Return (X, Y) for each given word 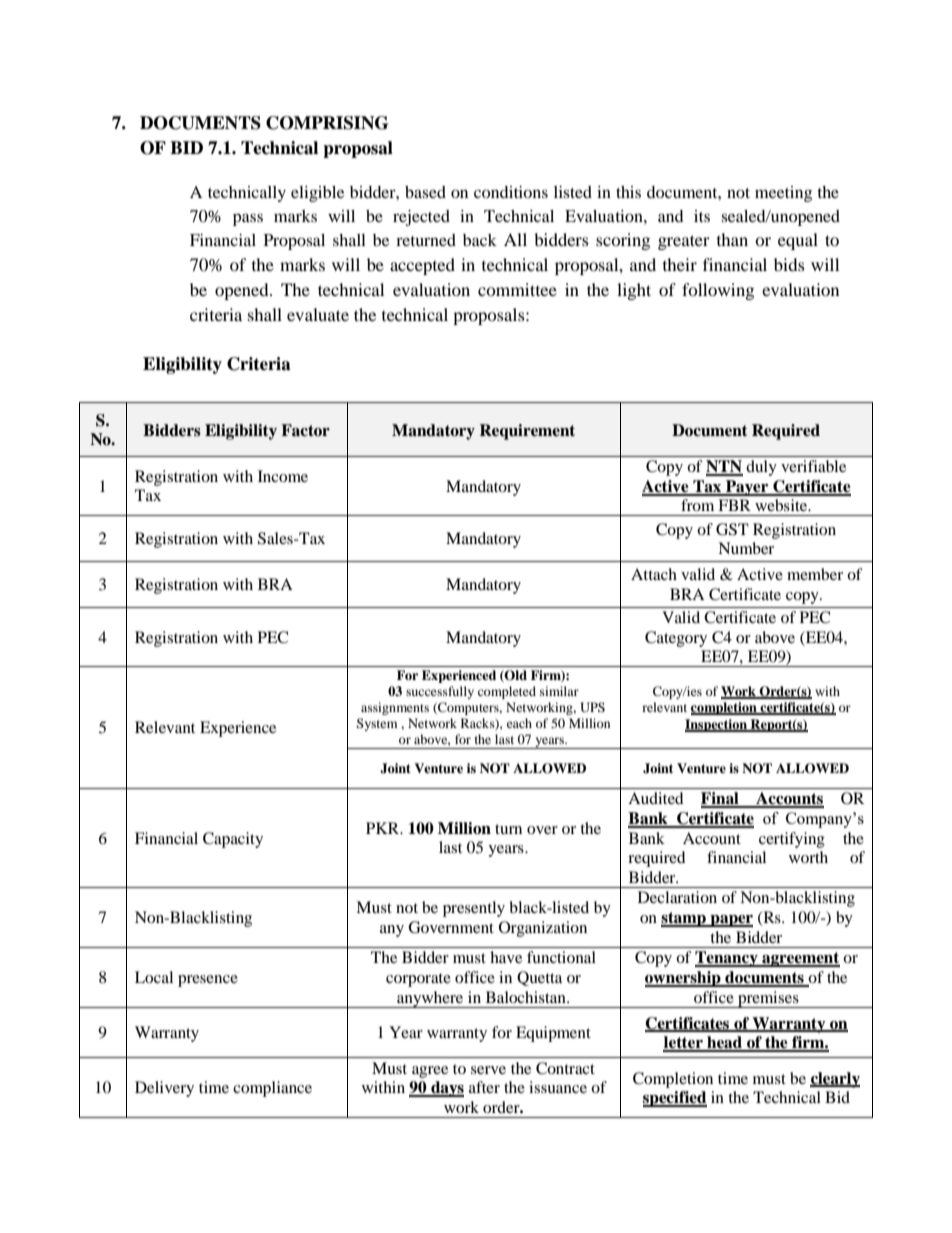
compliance (272, 1089)
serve (488, 1070)
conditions (511, 192)
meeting (783, 194)
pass (248, 219)
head (725, 1043)
